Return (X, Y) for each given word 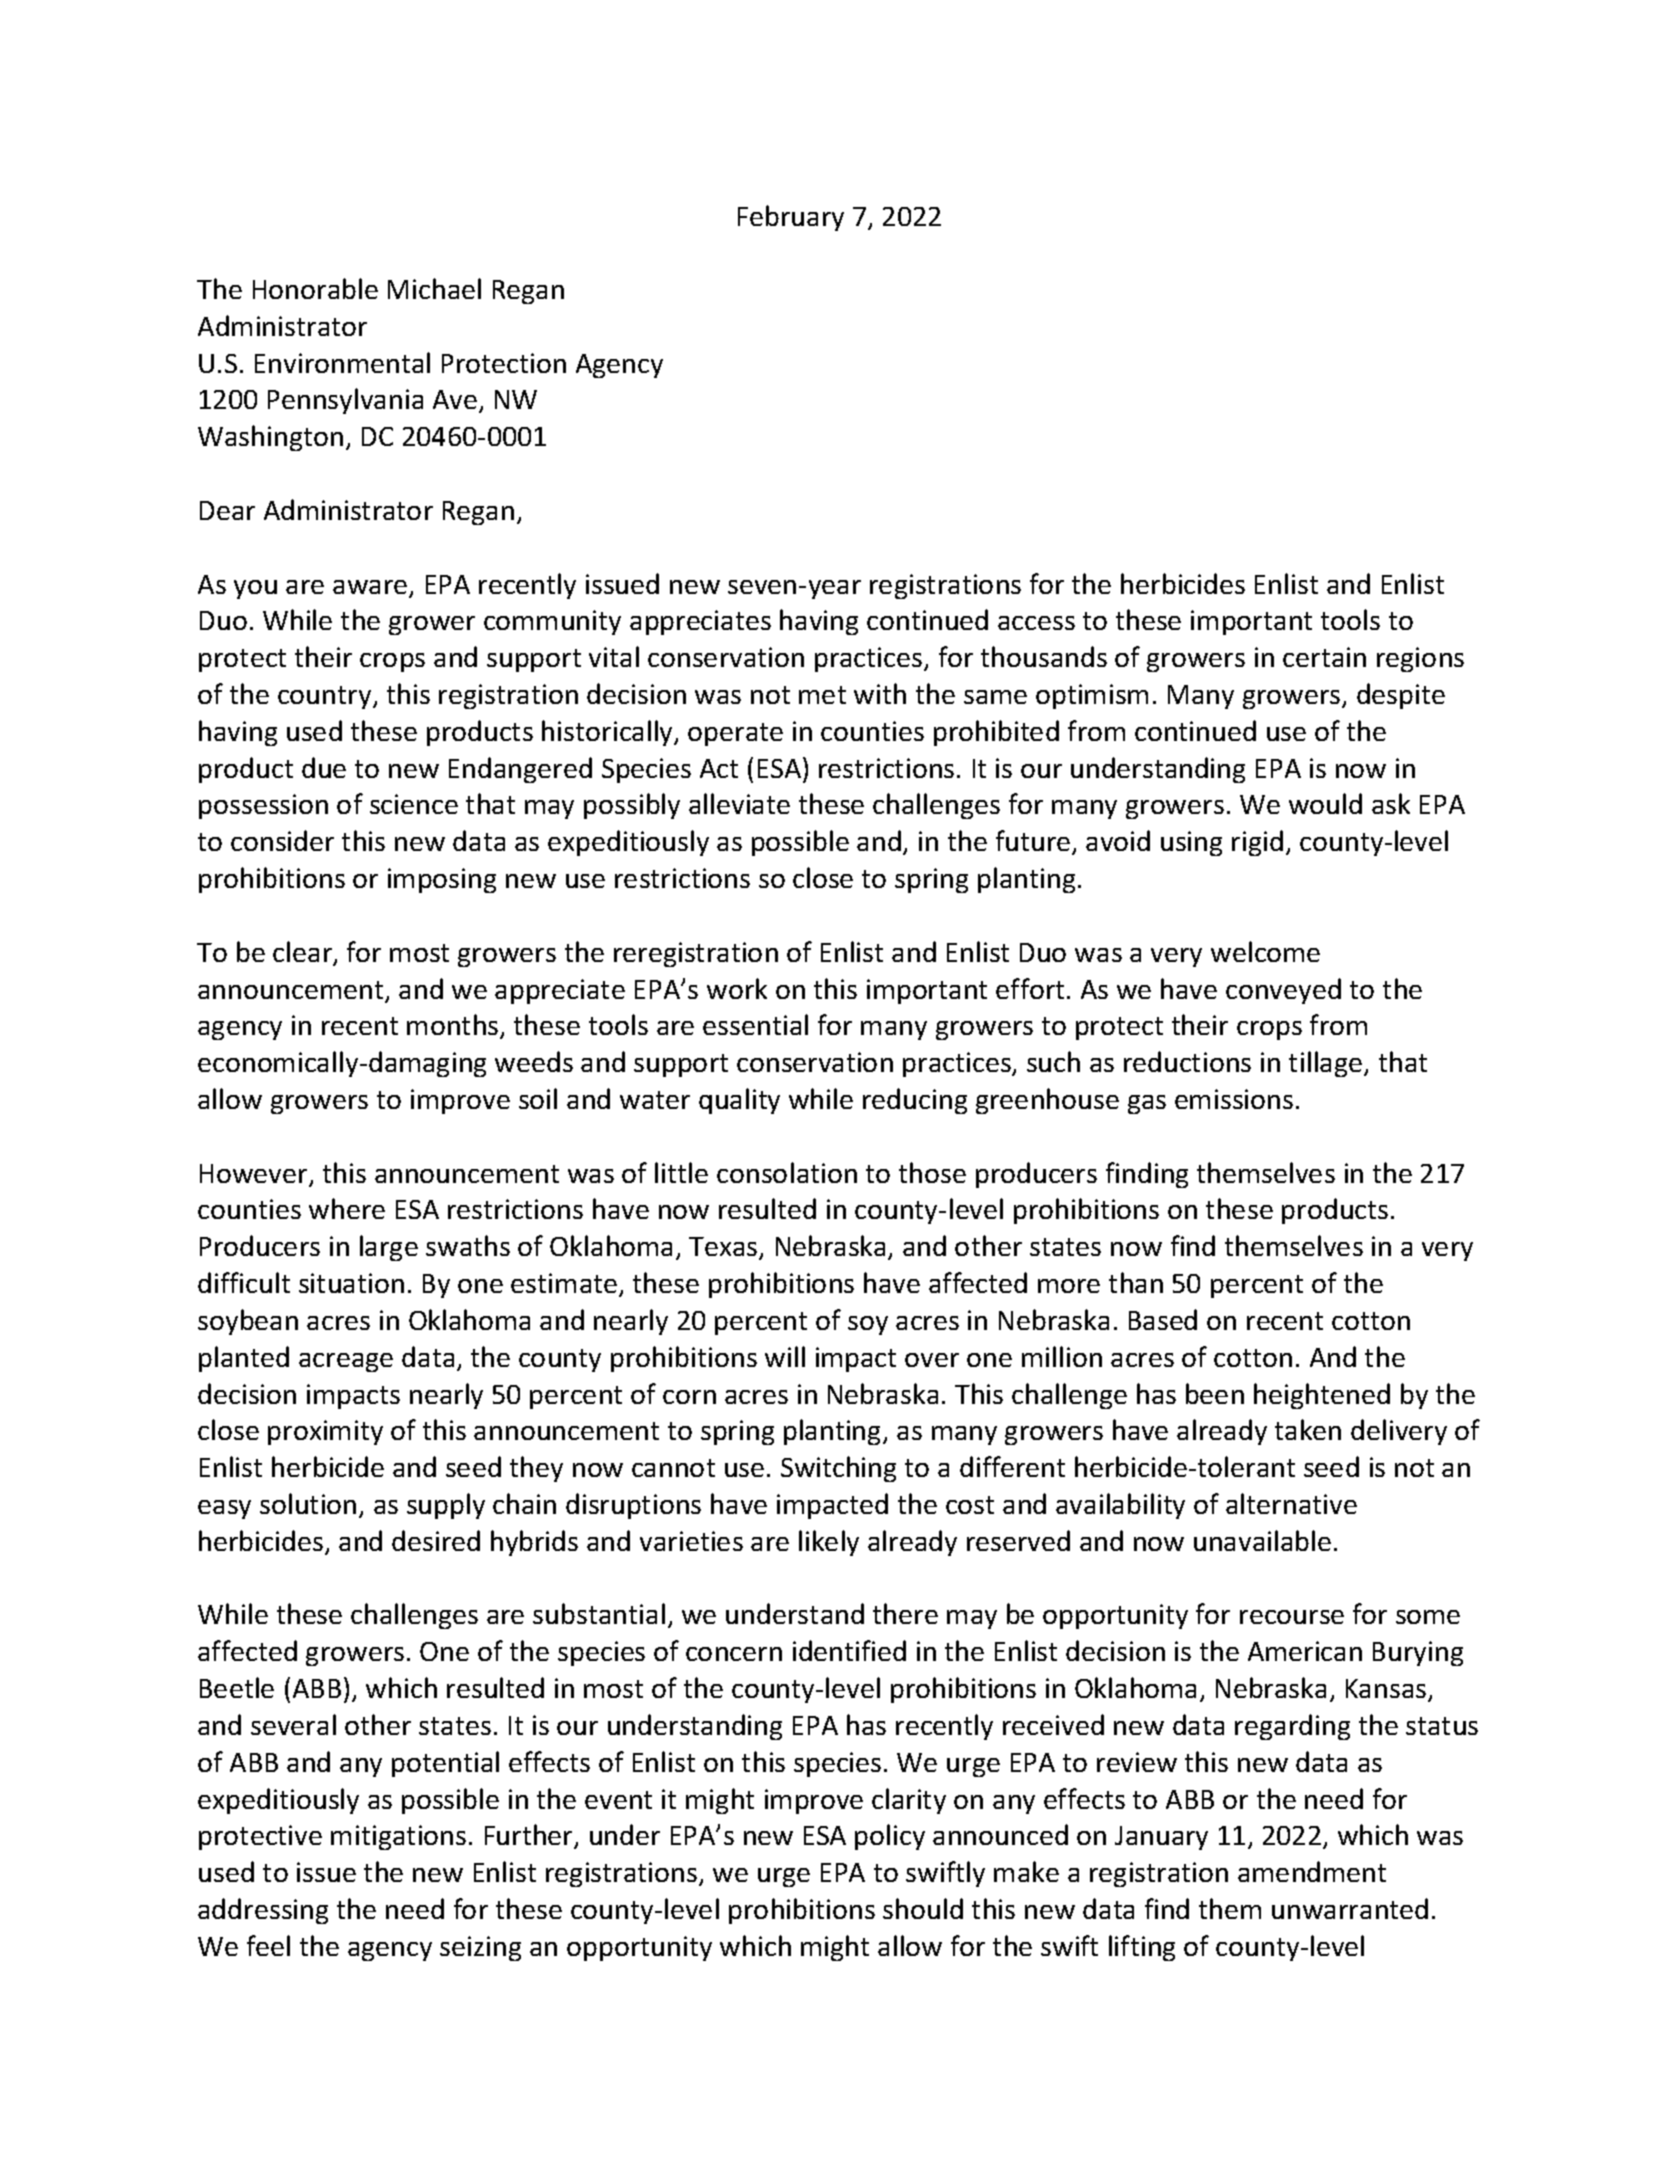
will (785, 1356)
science (414, 804)
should (923, 1908)
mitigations (398, 1837)
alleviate (739, 803)
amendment (1312, 1871)
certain (1324, 657)
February (791, 218)
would (1325, 803)
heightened (1322, 1396)
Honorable (315, 288)
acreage (346, 1362)
